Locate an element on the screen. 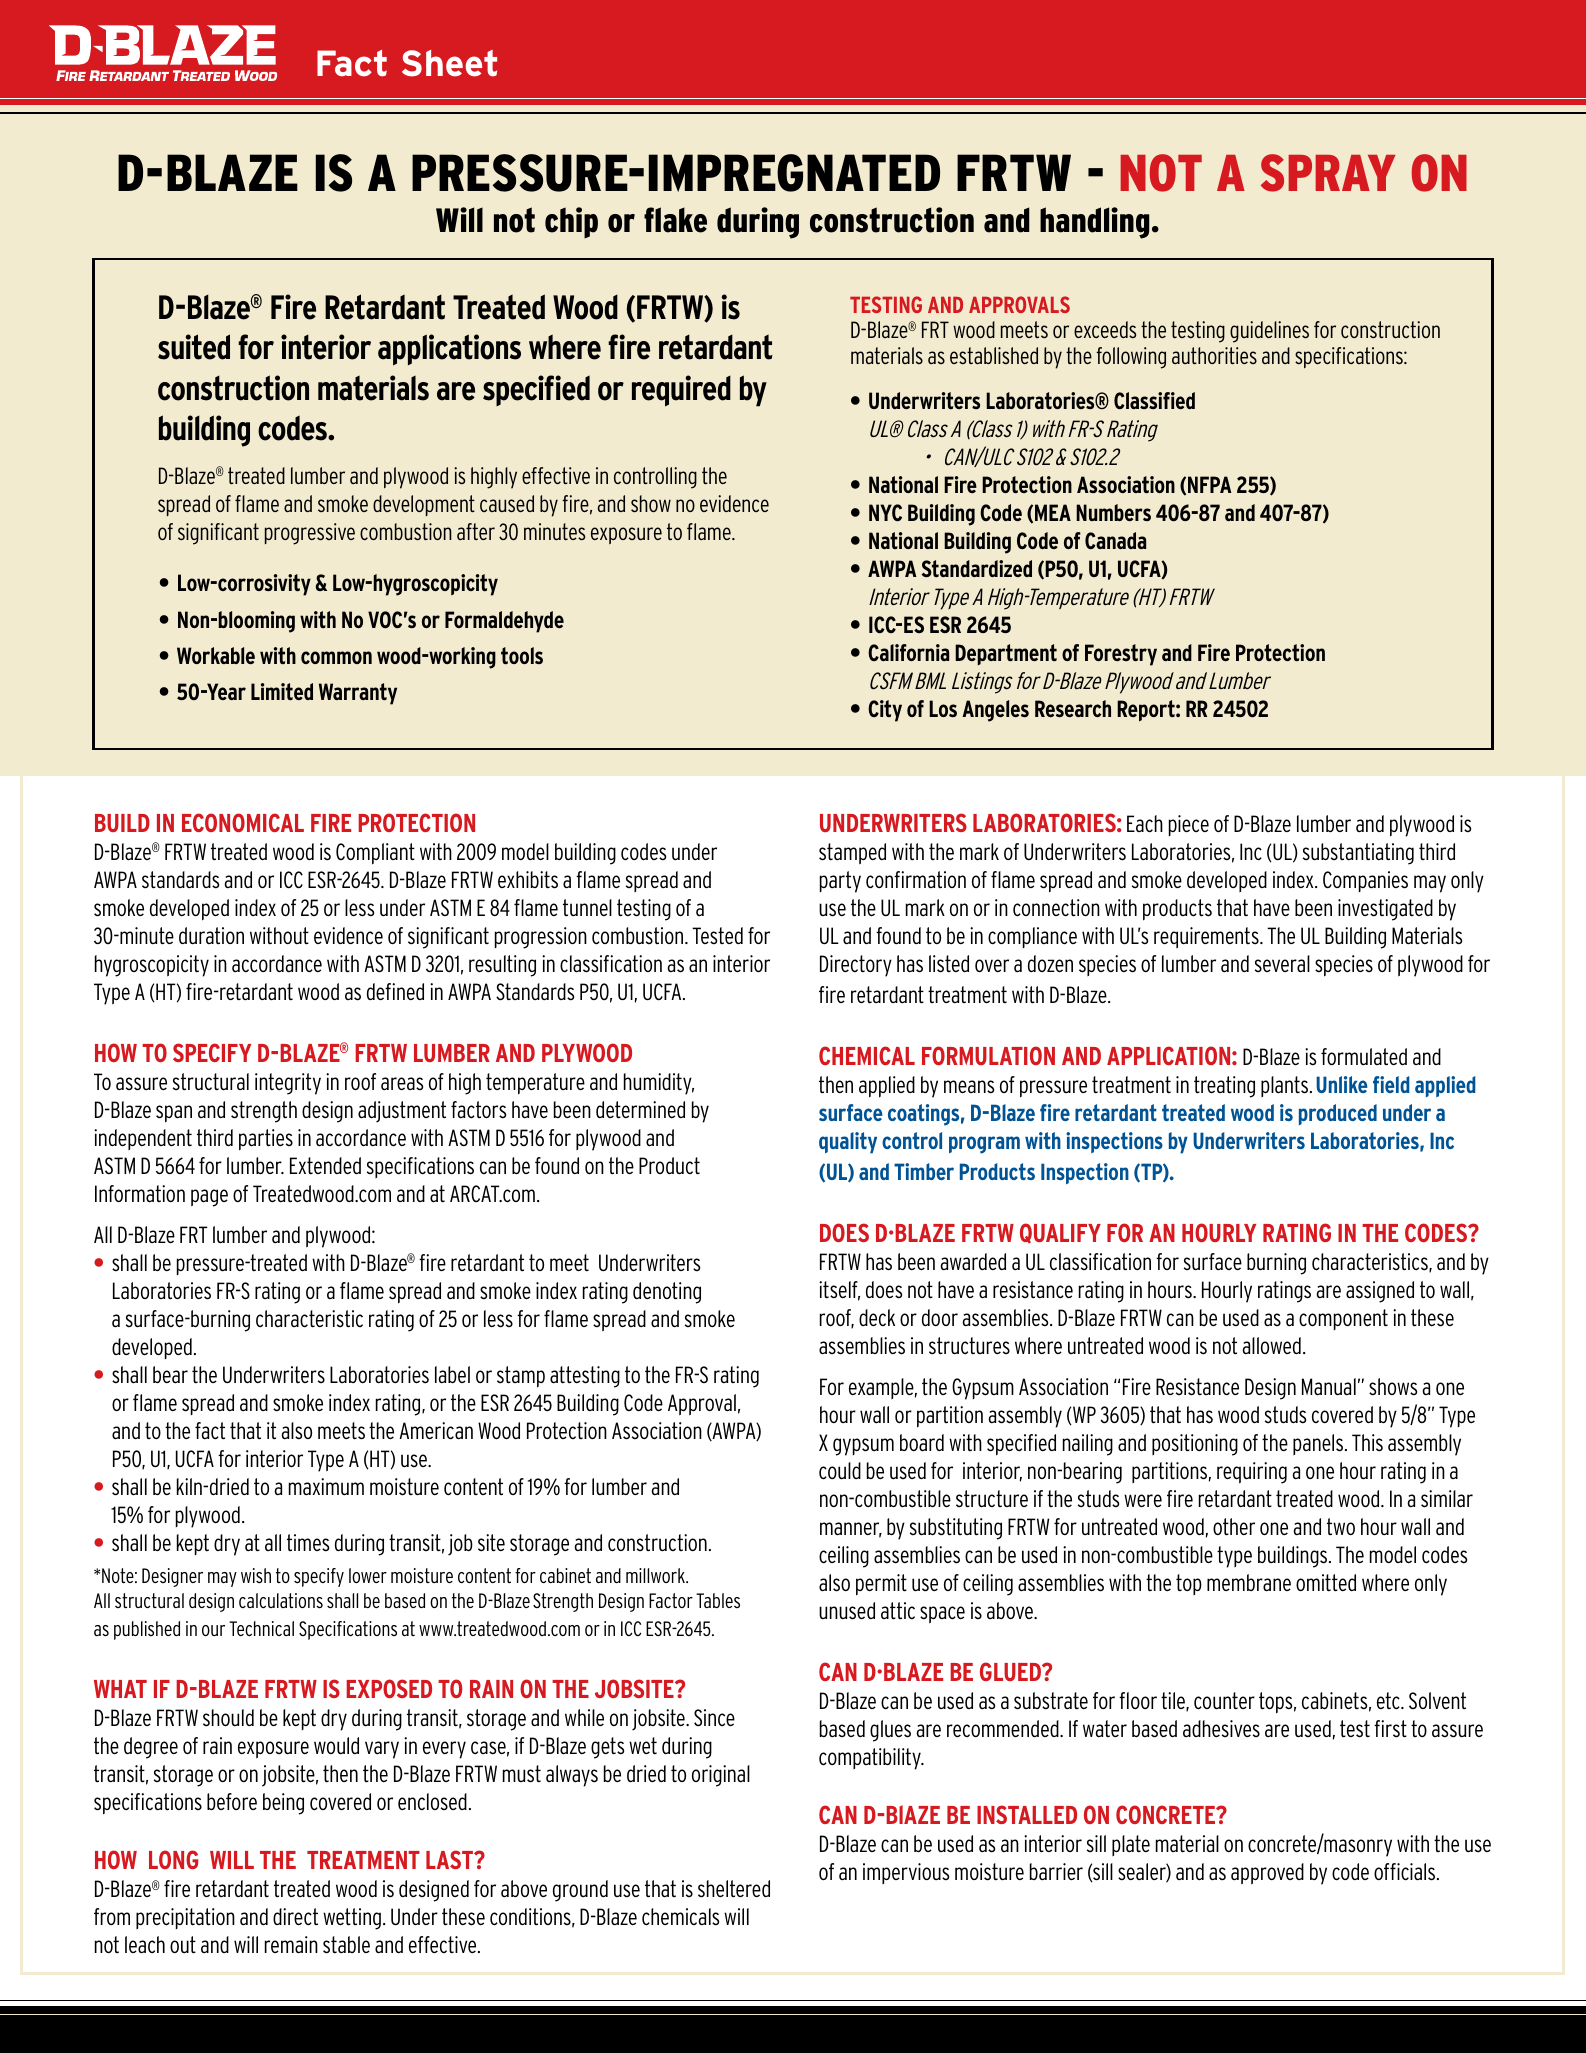 This screenshot has height=2053, width=1586. Forestry is located at coordinates (1121, 655).
